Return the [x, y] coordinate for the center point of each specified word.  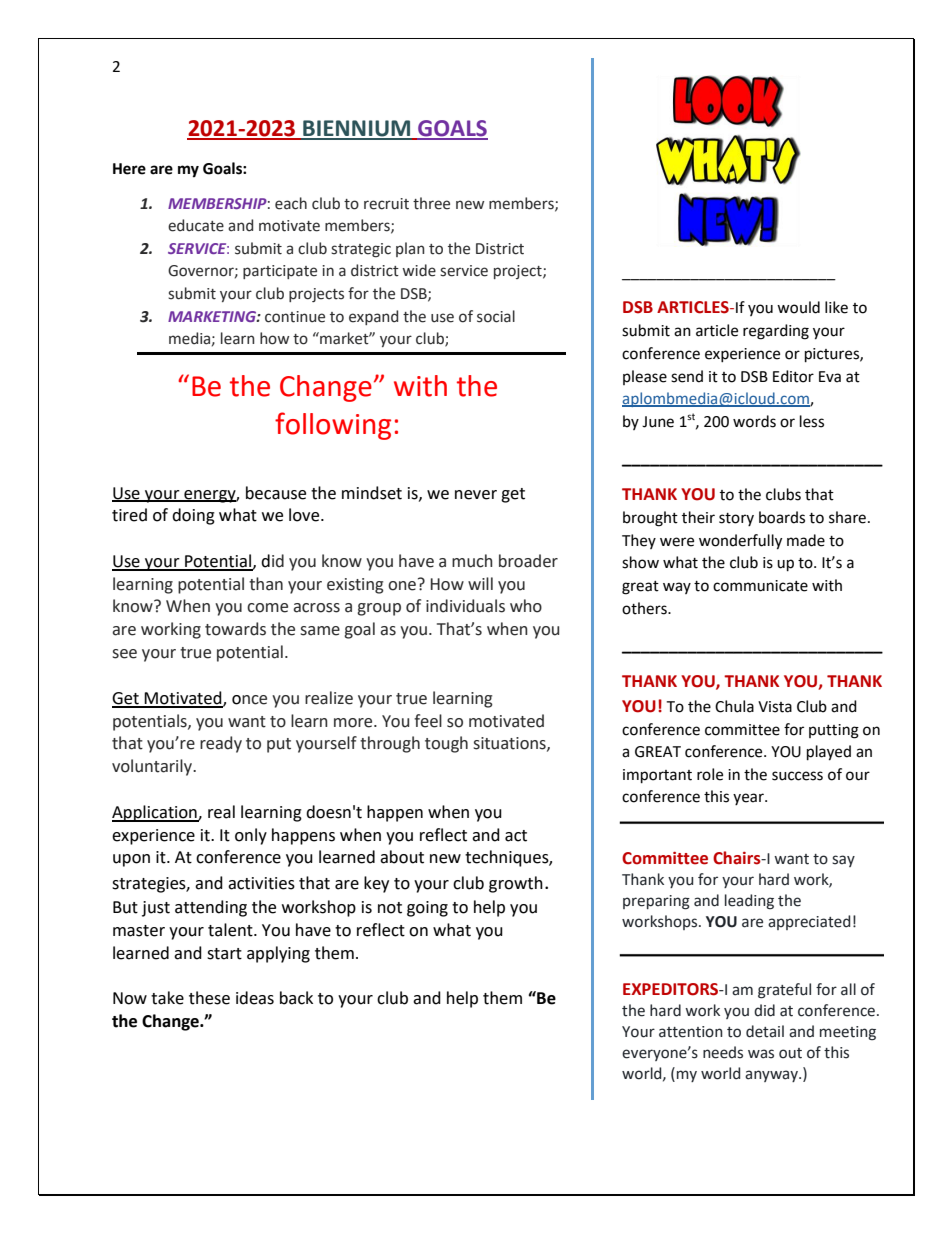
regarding [776, 332]
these [209, 998]
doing [193, 516]
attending [211, 908]
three [431, 203]
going [427, 909]
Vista [775, 707]
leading [749, 902]
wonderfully [740, 542]
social [496, 316]
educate [196, 225]
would [798, 307]
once [249, 700]
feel [428, 721]
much [472, 561]
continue [295, 317]
